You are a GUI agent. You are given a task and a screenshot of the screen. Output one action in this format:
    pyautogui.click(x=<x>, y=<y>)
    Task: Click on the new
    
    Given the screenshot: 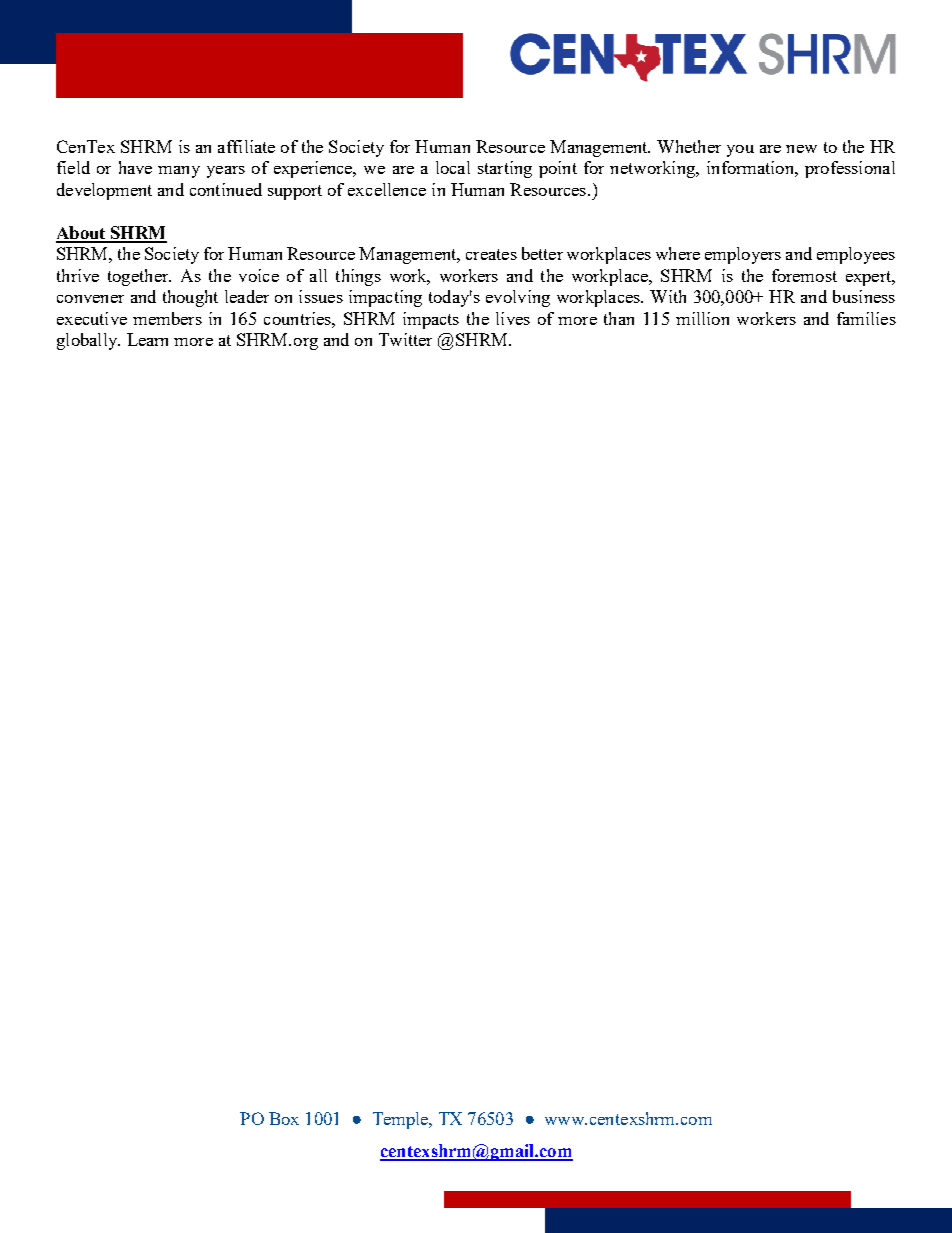 What is the action you would take?
    pyautogui.click(x=801, y=149)
